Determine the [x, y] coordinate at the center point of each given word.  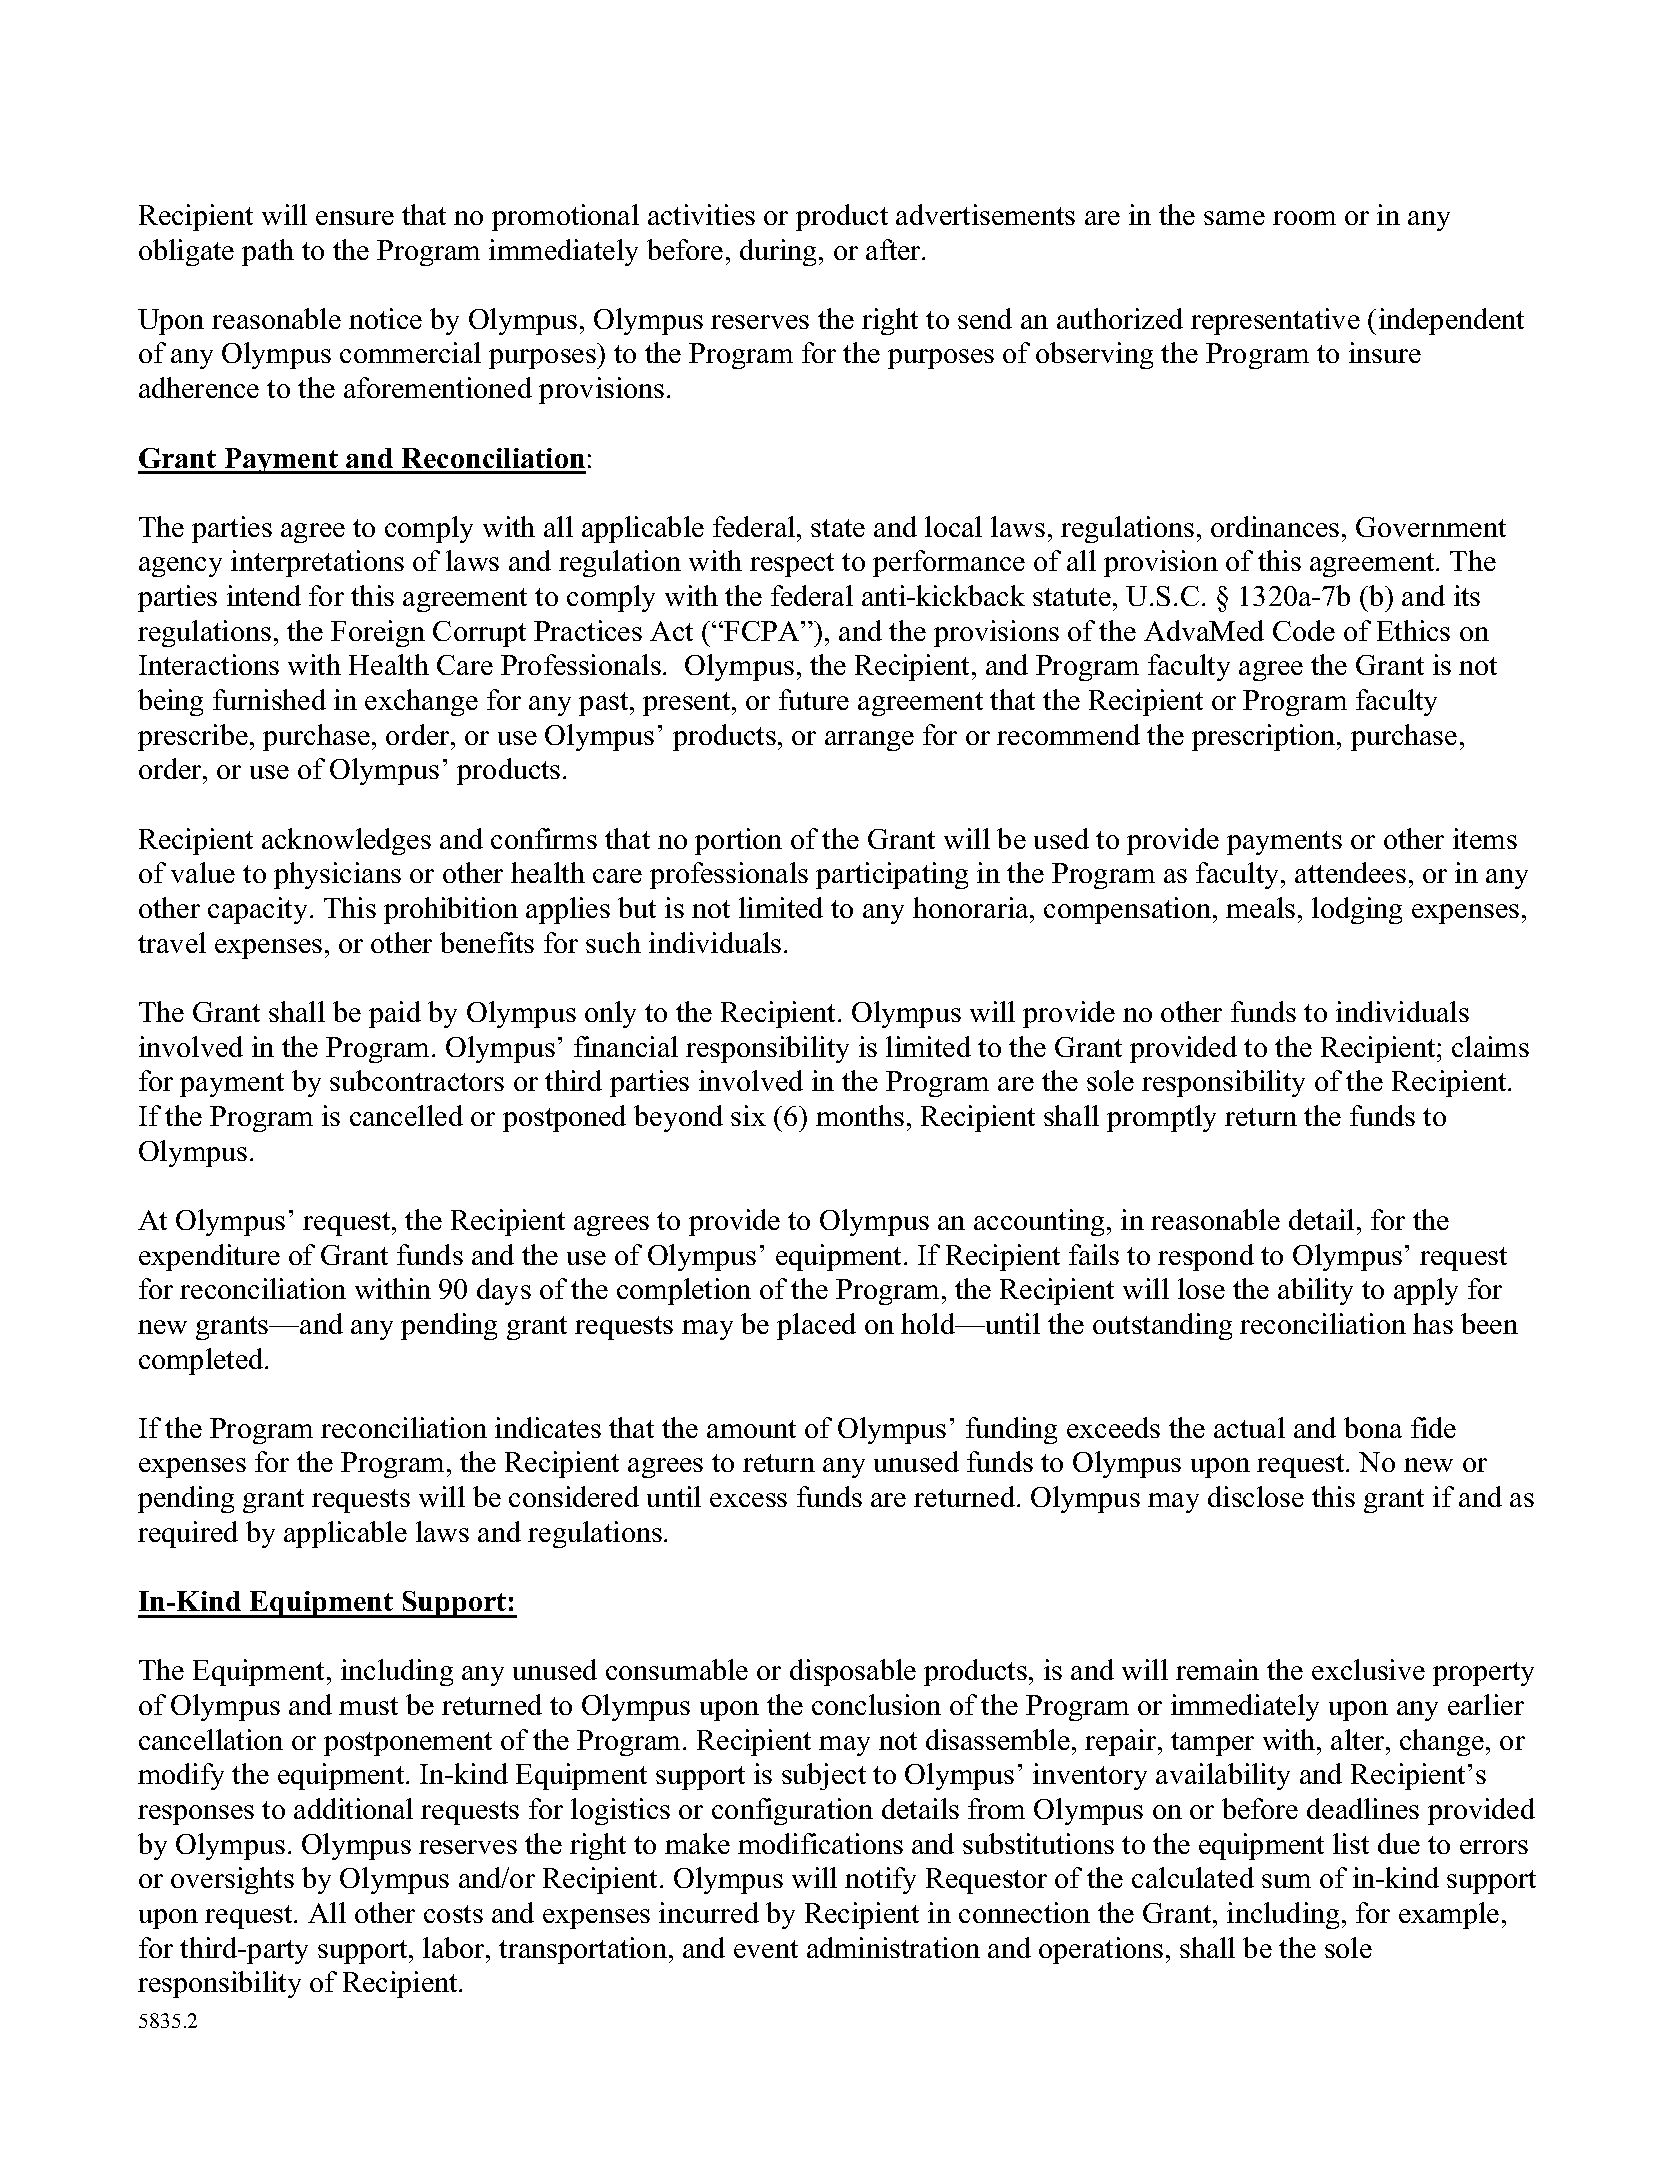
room [1304, 218]
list [1351, 1843]
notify [880, 1880]
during [780, 252]
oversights [232, 1880]
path [268, 252]
